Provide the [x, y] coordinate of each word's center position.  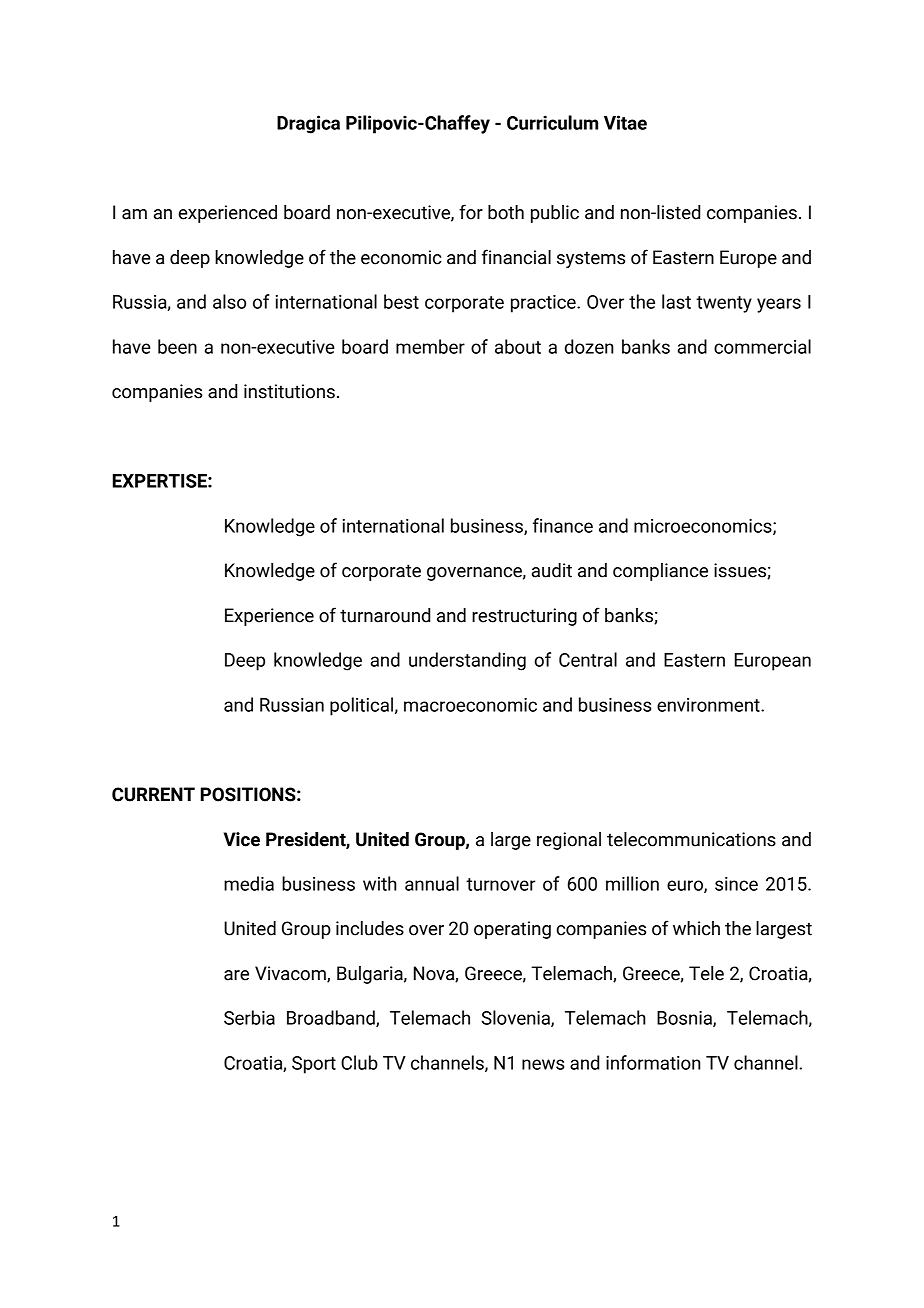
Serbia [249, 1017]
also [229, 301]
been [177, 346]
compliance [660, 572]
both [506, 212]
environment [709, 705]
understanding [467, 661]
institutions [289, 391]
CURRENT [153, 794]
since [736, 884]
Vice [242, 839]
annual [432, 883]
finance [563, 525]
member [430, 346]
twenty [724, 304]
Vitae [625, 122]
